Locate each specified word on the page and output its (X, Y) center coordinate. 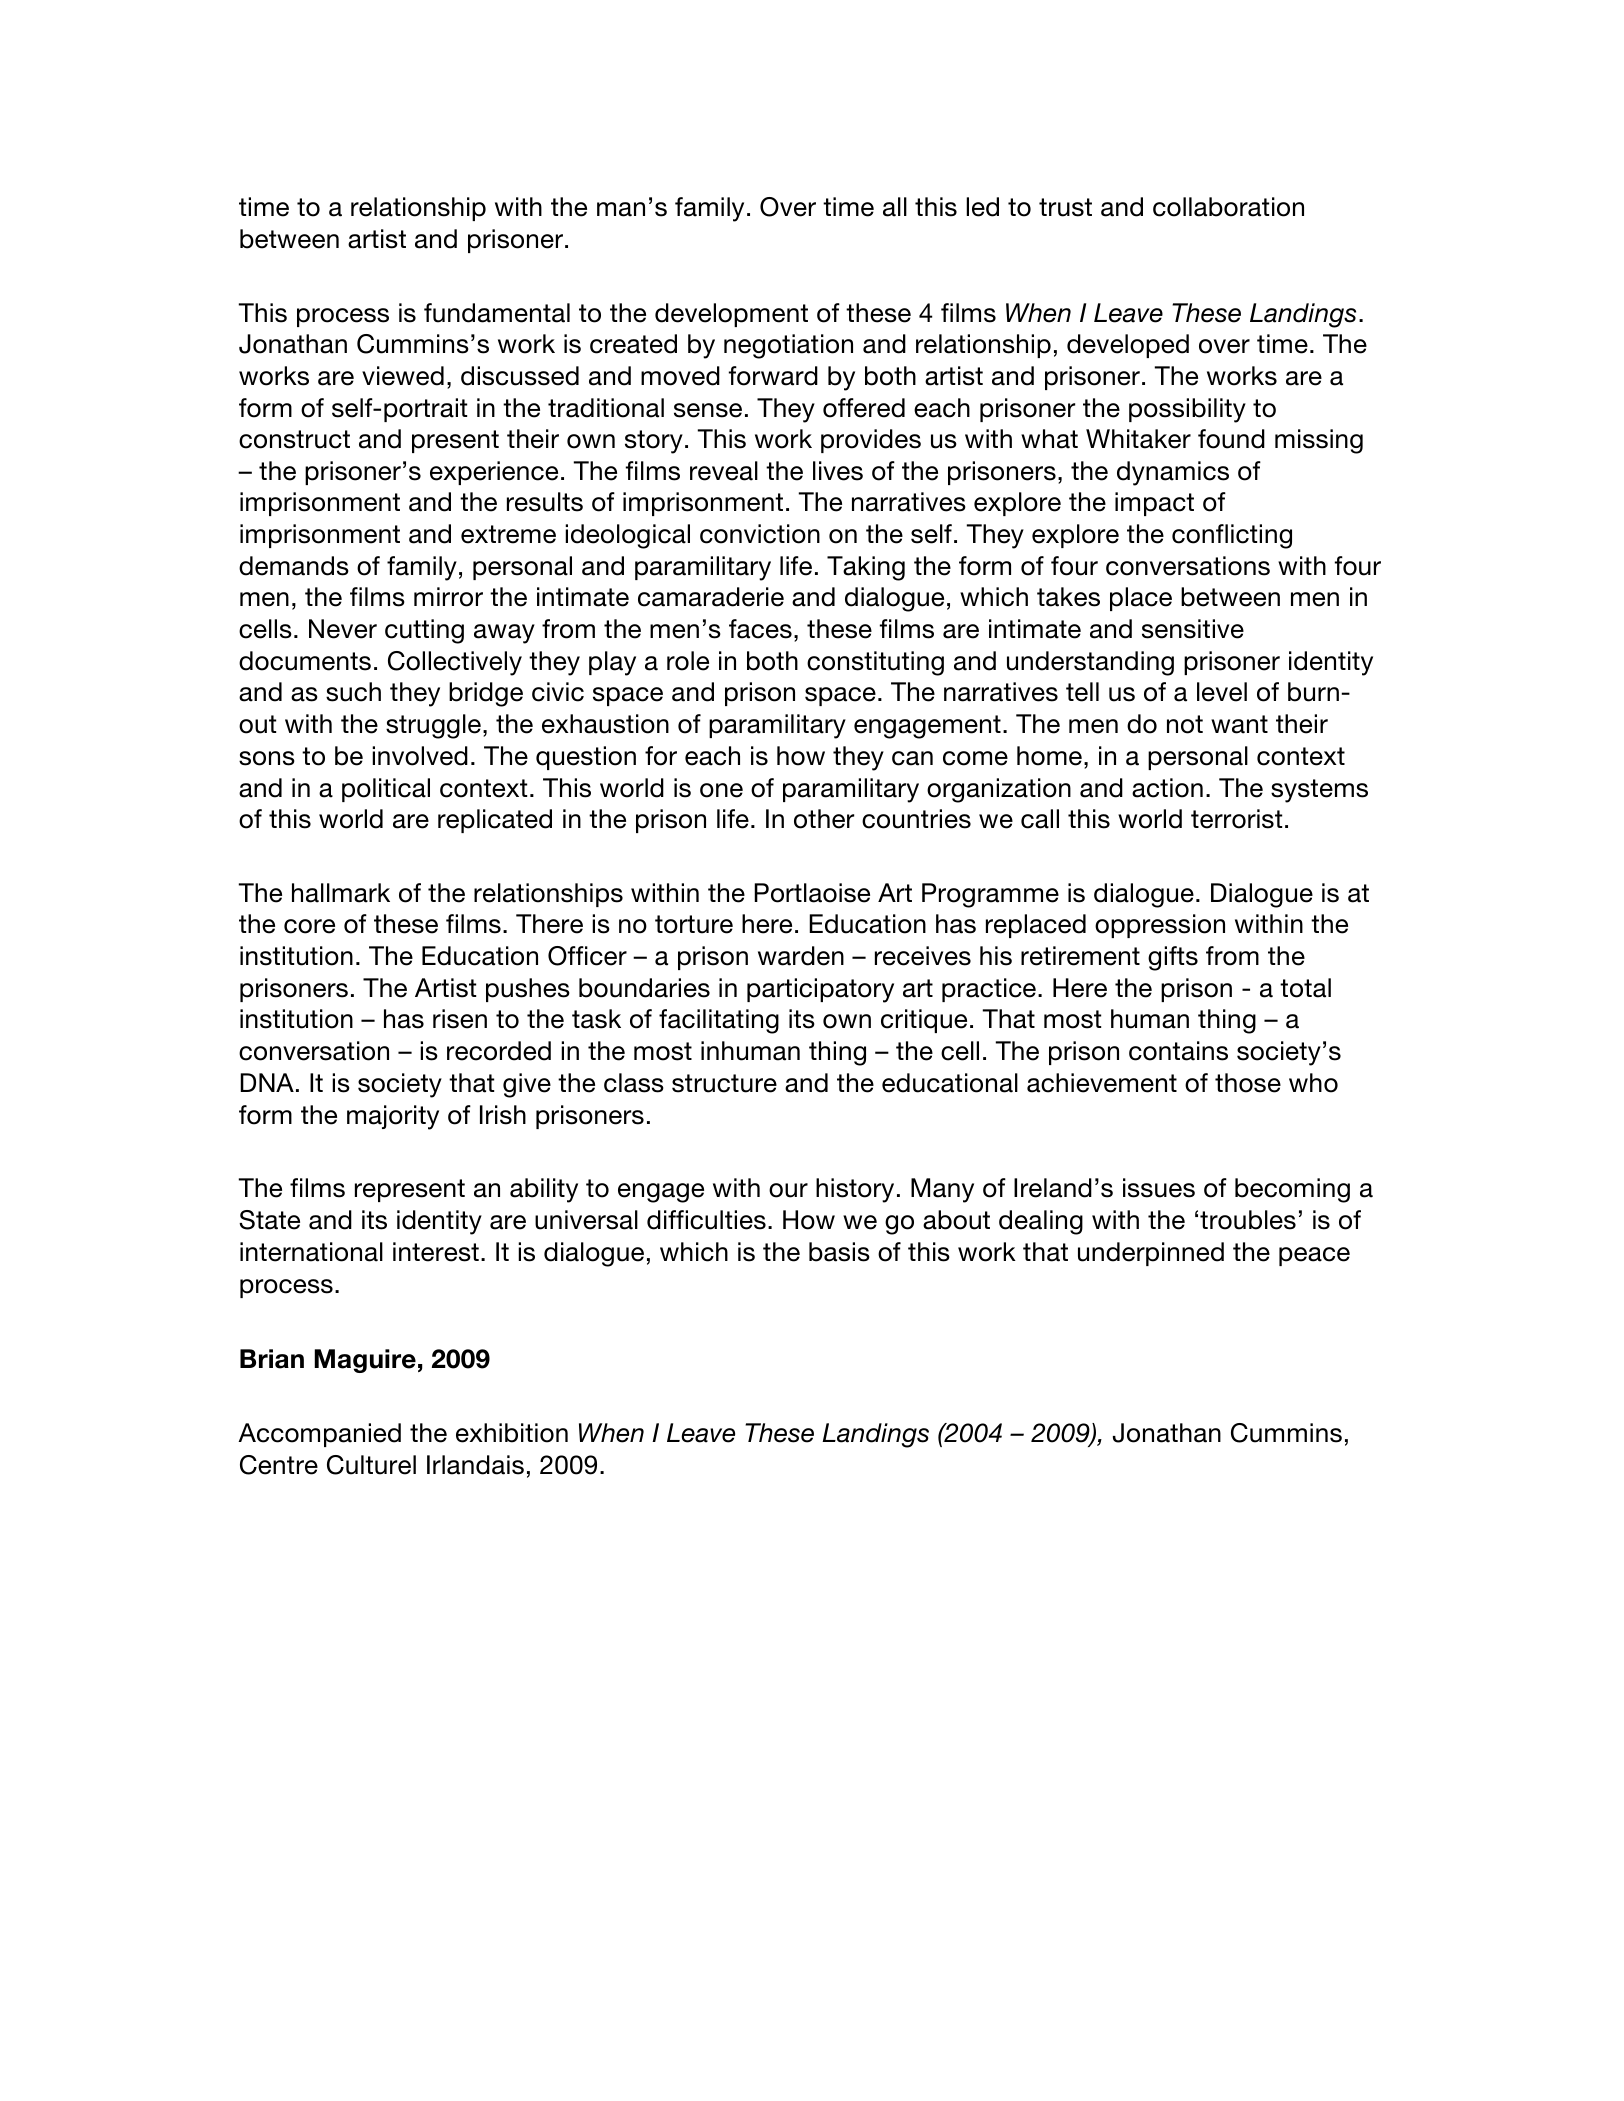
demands (294, 566)
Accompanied (319, 1435)
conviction (760, 534)
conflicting (1232, 536)
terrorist (1236, 819)
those (1248, 1083)
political (386, 790)
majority (393, 1117)
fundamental (497, 313)
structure (724, 1083)
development (731, 315)
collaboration (1228, 207)
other (824, 819)
